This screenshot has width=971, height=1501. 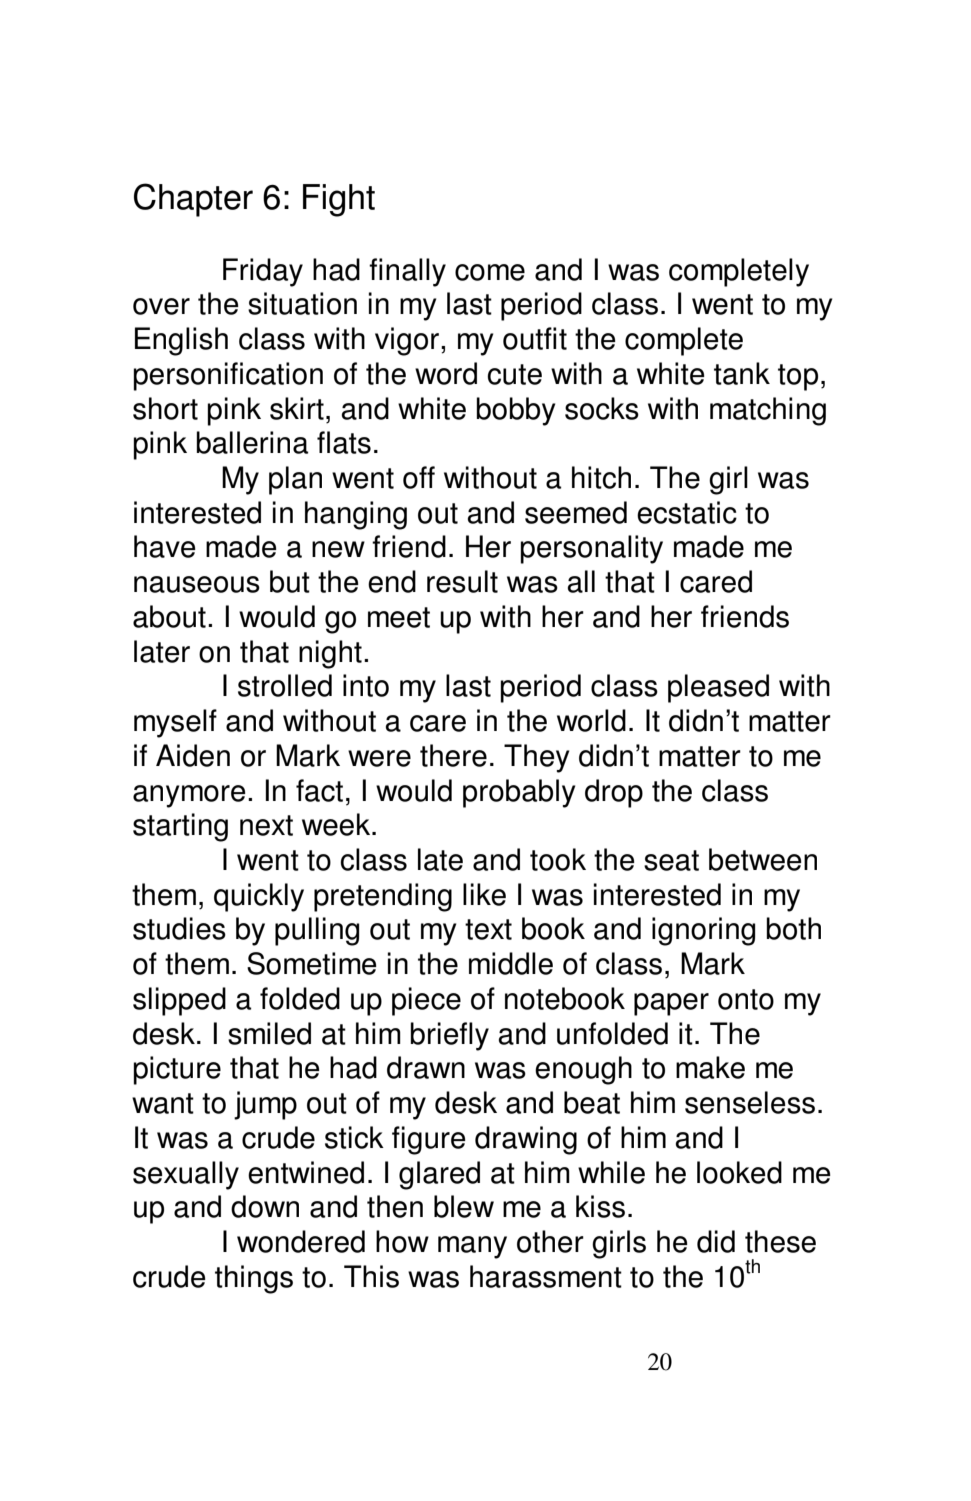 What do you see at coordinates (490, 272) in the screenshot?
I see `come` at bounding box center [490, 272].
